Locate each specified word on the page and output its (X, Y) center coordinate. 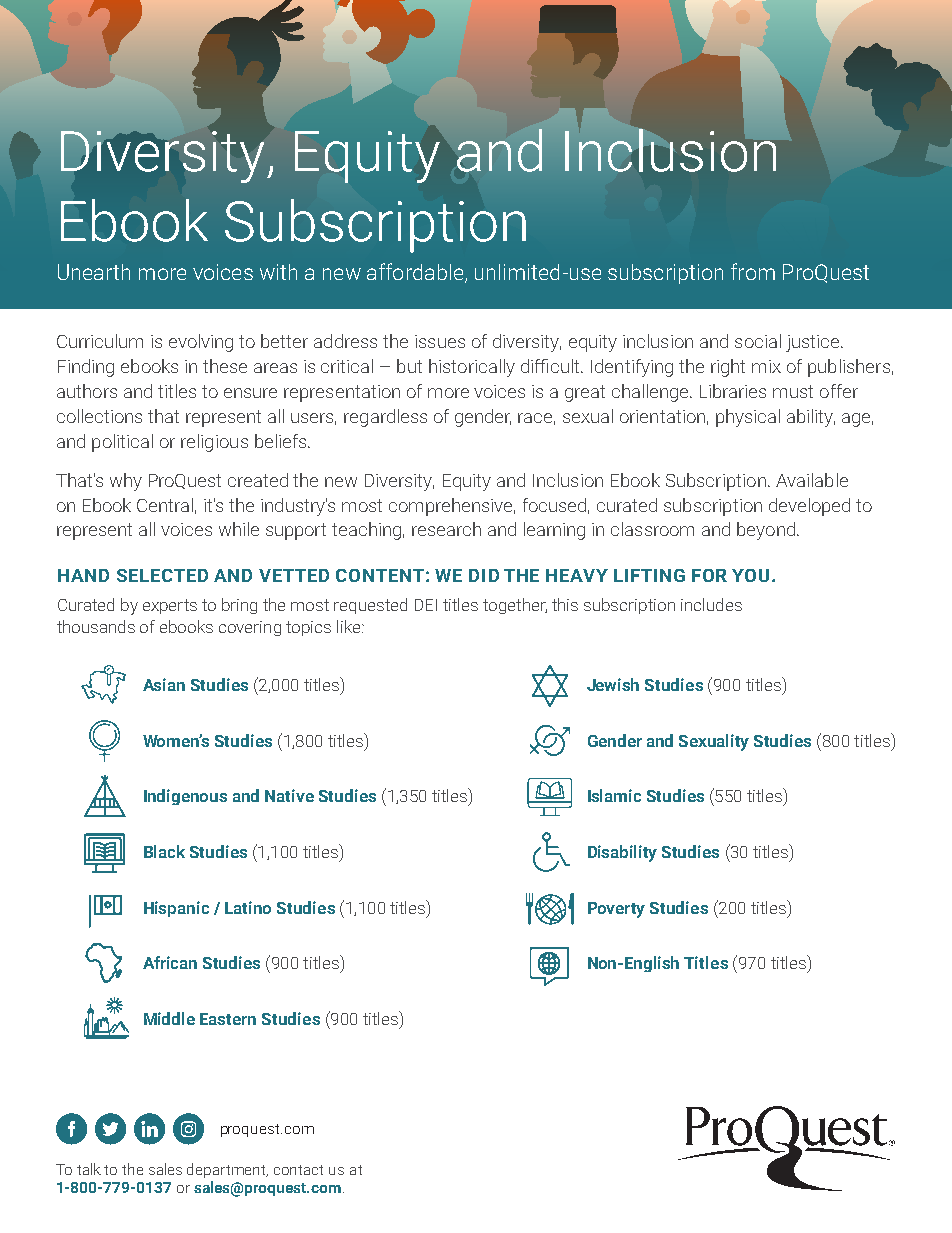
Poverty (616, 910)
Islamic (614, 795)
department (227, 1170)
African (170, 962)
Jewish (613, 684)
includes (711, 604)
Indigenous (185, 797)
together (515, 606)
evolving (201, 343)
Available (812, 480)
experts (170, 606)
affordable (415, 271)
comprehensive (452, 507)
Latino (248, 907)
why (126, 482)
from (753, 271)
